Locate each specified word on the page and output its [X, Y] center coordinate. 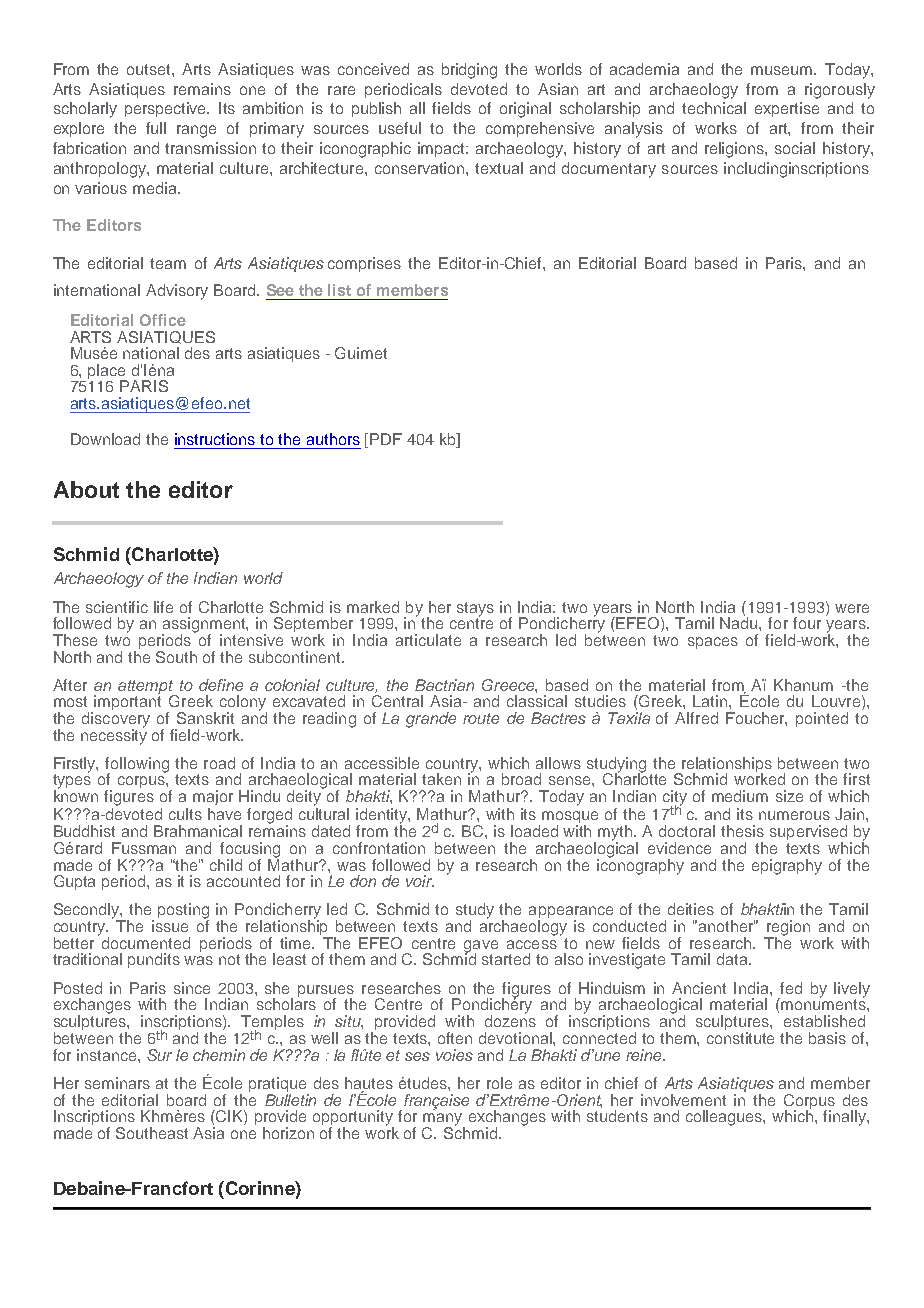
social [795, 148]
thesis [742, 831]
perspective [167, 109]
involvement [683, 1100]
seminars [117, 1083]
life [163, 607]
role [499, 1083]
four [807, 623]
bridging [469, 71]
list [339, 290]
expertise [787, 109]
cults [185, 814]
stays [475, 610]
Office [163, 320]
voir [420, 881]
